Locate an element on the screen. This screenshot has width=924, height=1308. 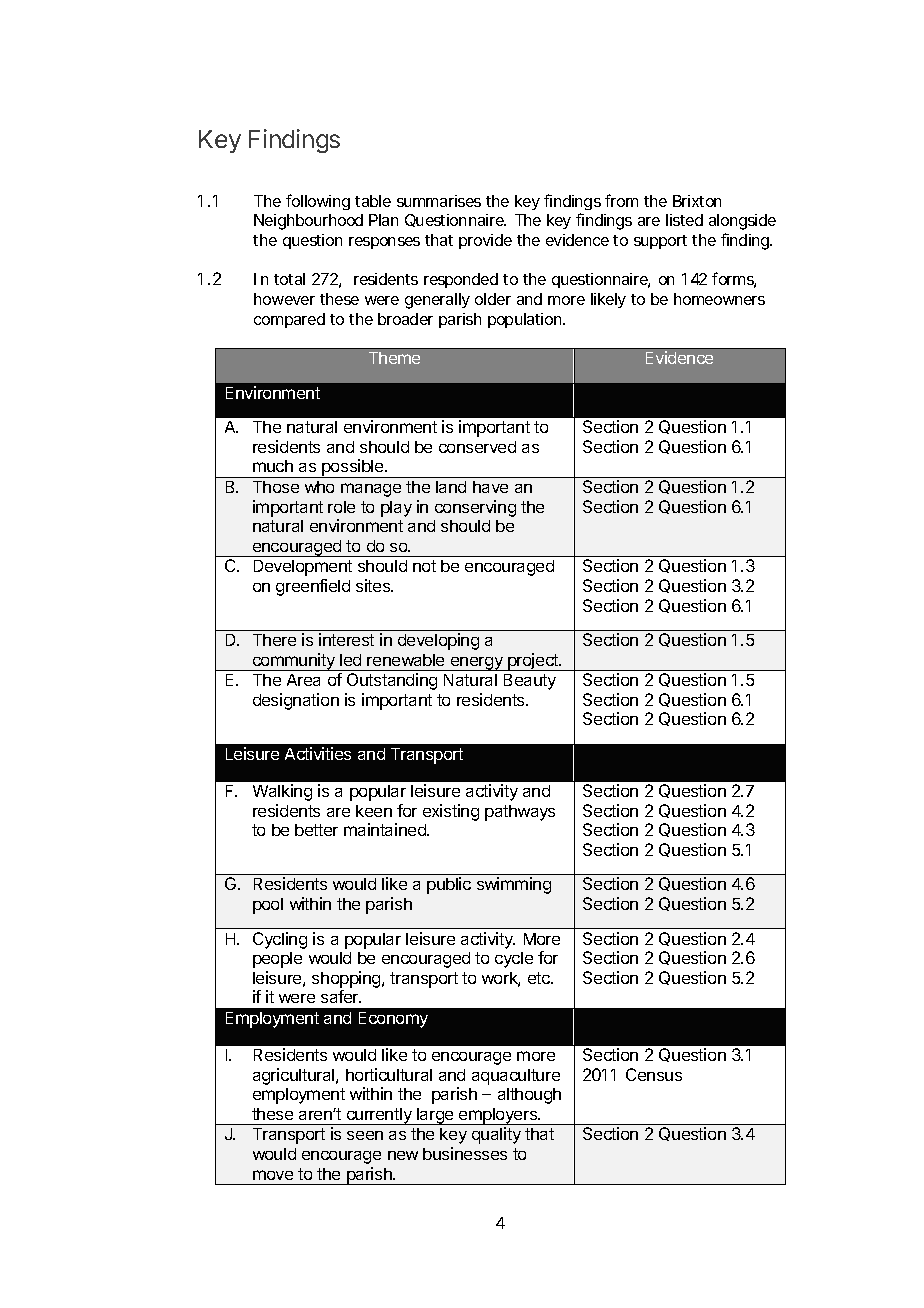
project is located at coordinates (533, 662).
